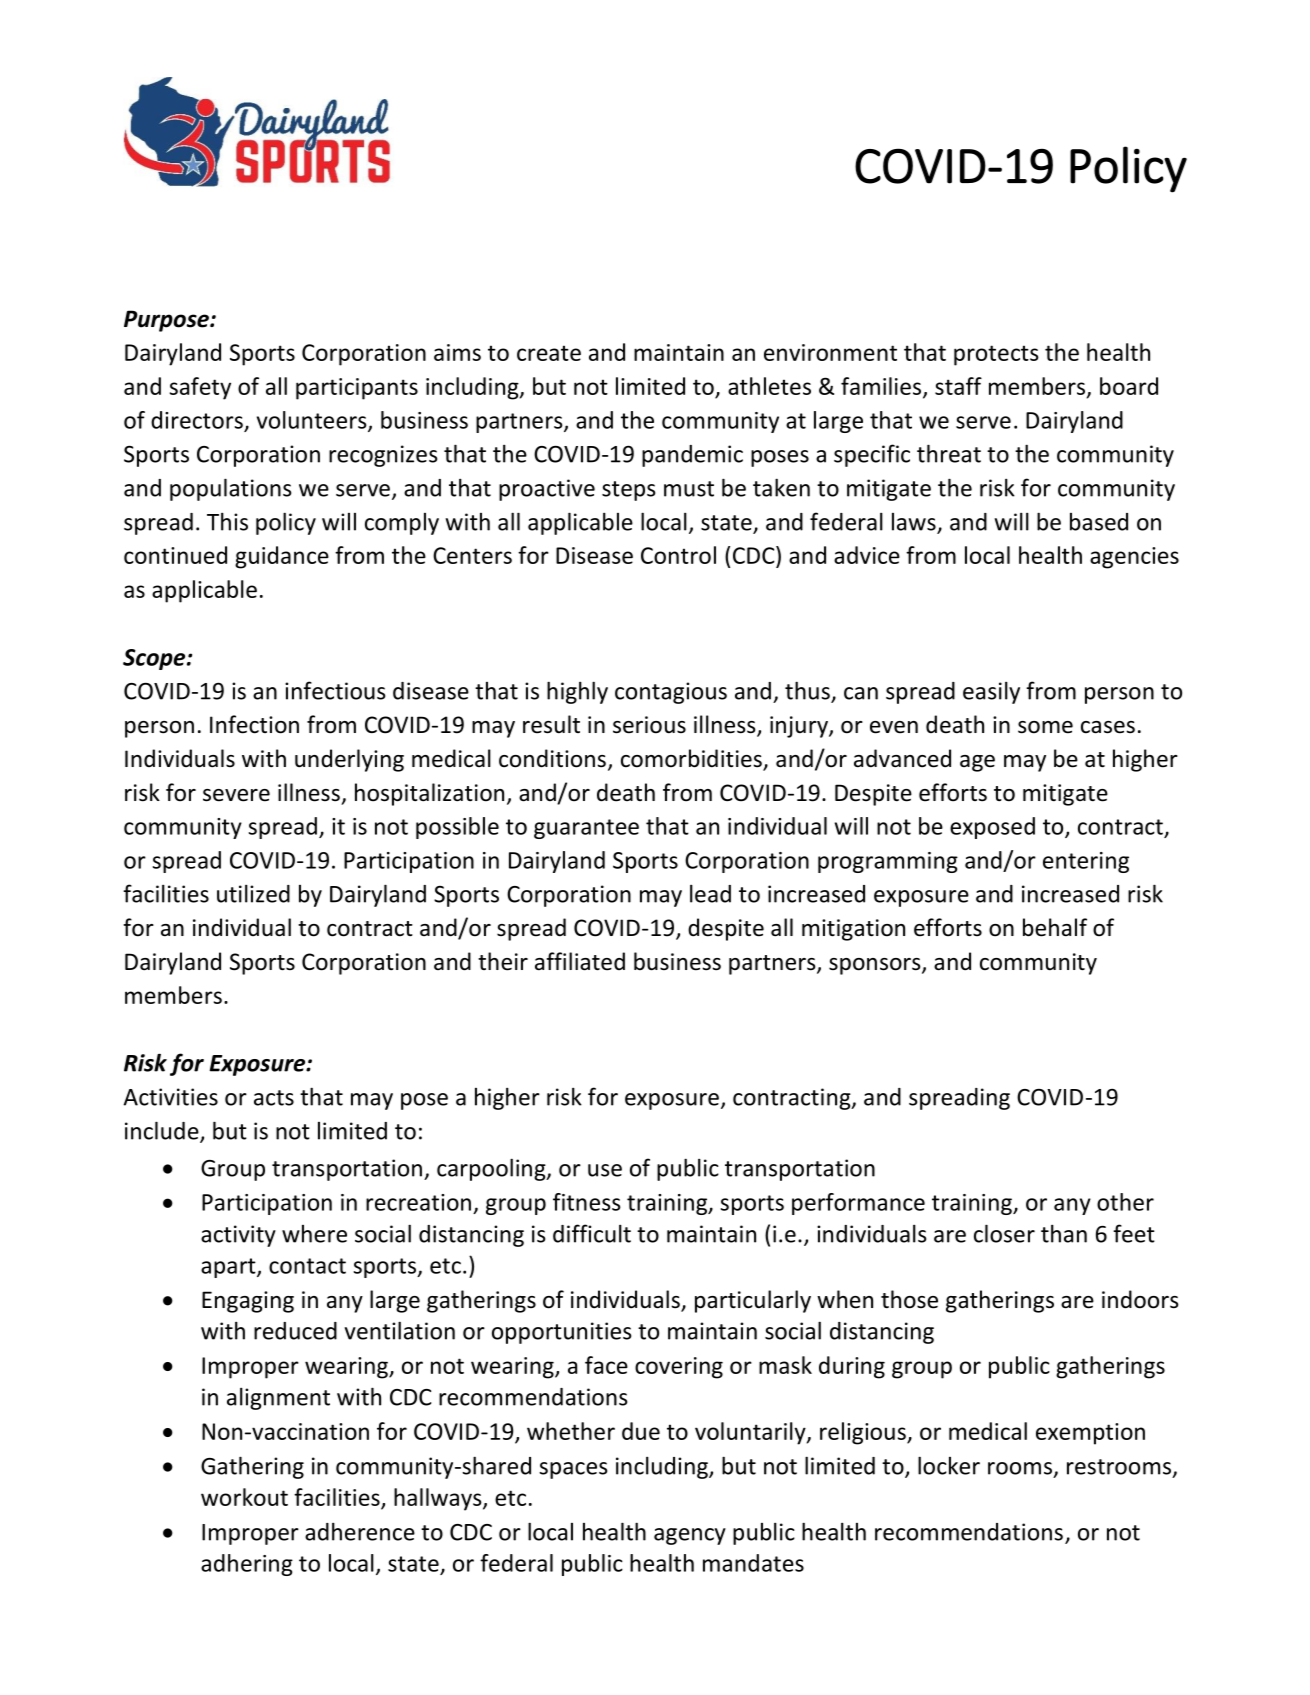  What do you see at coordinates (996, 355) in the page?
I see `protects` at bounding box center [996, 355].
